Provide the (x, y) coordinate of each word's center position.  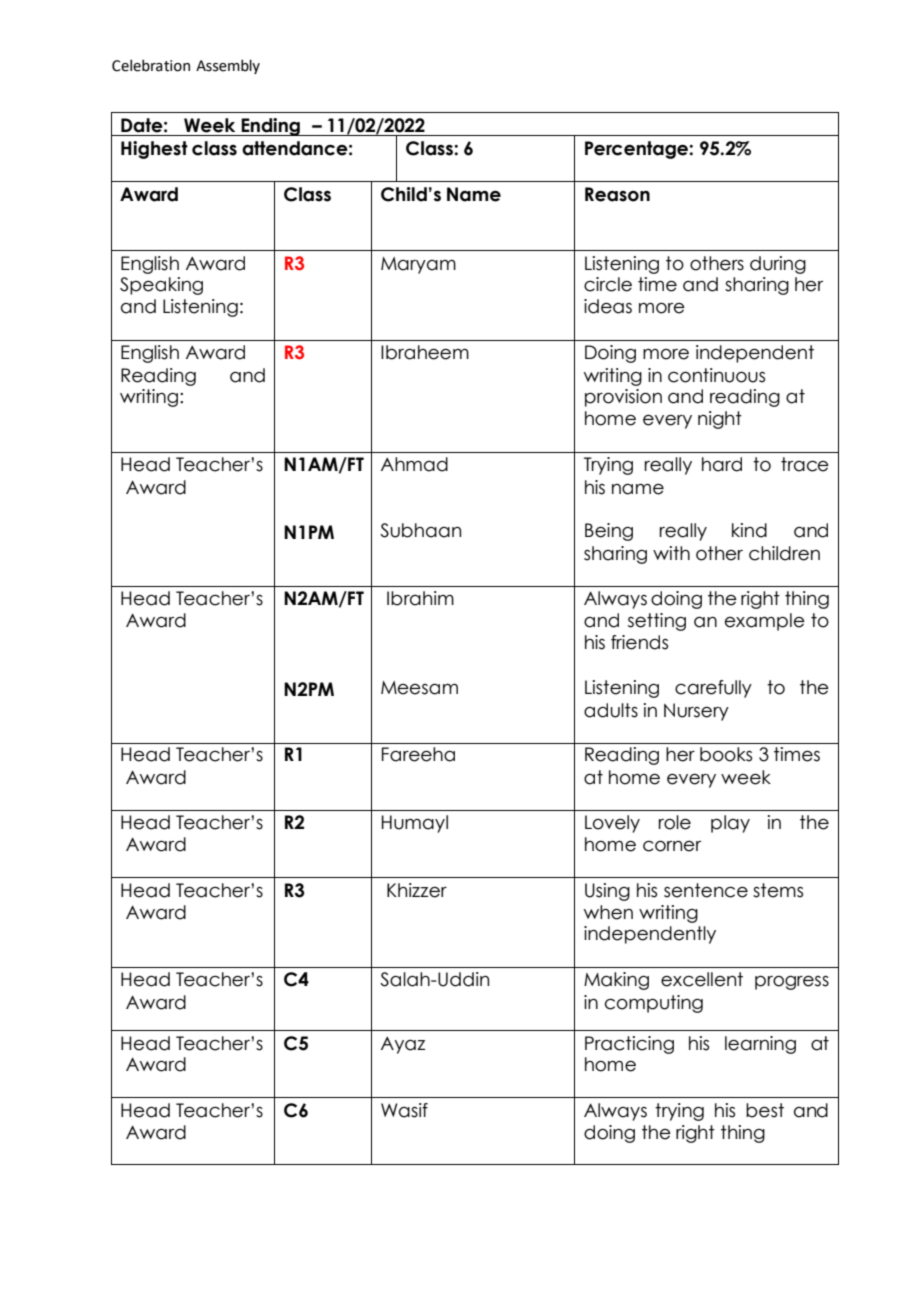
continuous (716, 375)
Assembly (228, 66)
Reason (617, 194)
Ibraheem (425, 352)
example (765, 622)
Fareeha (418, 754)
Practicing (629, 1045)
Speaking (161, 286)
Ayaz (403, 1045)
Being (609, 532)
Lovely (612, 824)
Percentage (637, 150)
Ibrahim (420, 598)
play (730, 824)
